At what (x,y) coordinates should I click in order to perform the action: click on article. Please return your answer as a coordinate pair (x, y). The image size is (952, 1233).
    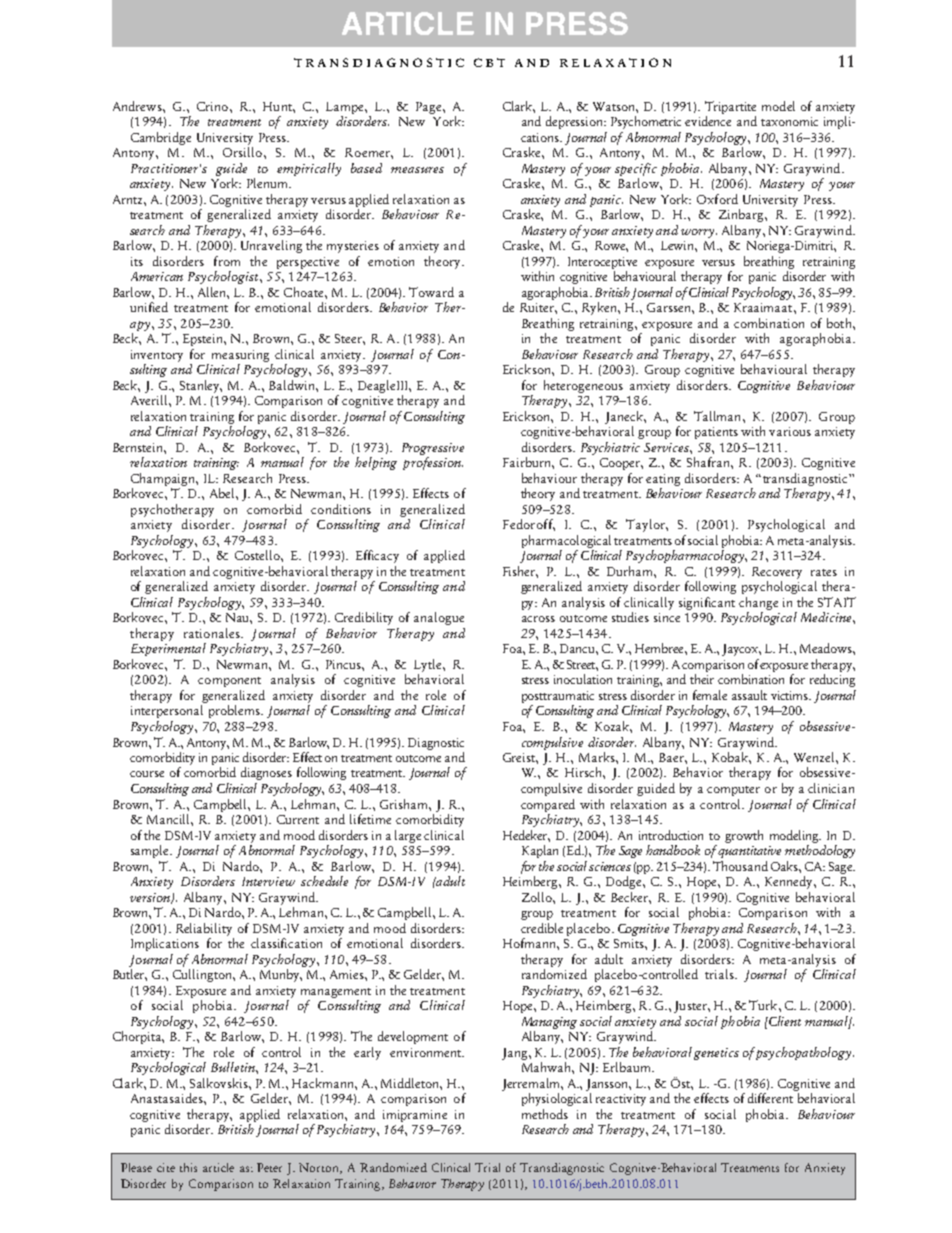
    Looking at the image, I should click on (218, 1167).
